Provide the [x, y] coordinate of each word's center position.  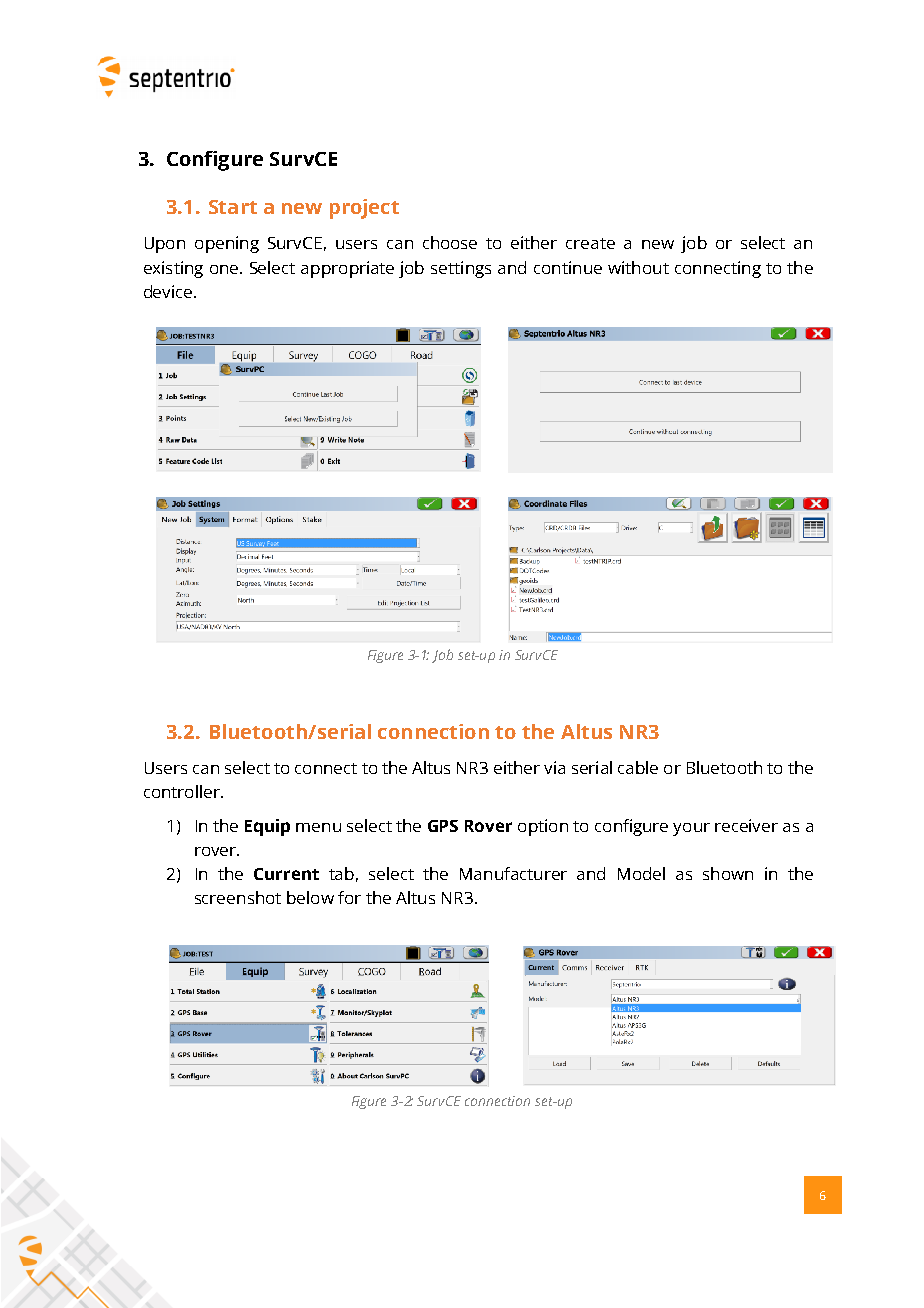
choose [450, 242]
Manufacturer [513, 873]
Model [641, 873]
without [638, 267]
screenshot [238, 897]
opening [227, 244]
